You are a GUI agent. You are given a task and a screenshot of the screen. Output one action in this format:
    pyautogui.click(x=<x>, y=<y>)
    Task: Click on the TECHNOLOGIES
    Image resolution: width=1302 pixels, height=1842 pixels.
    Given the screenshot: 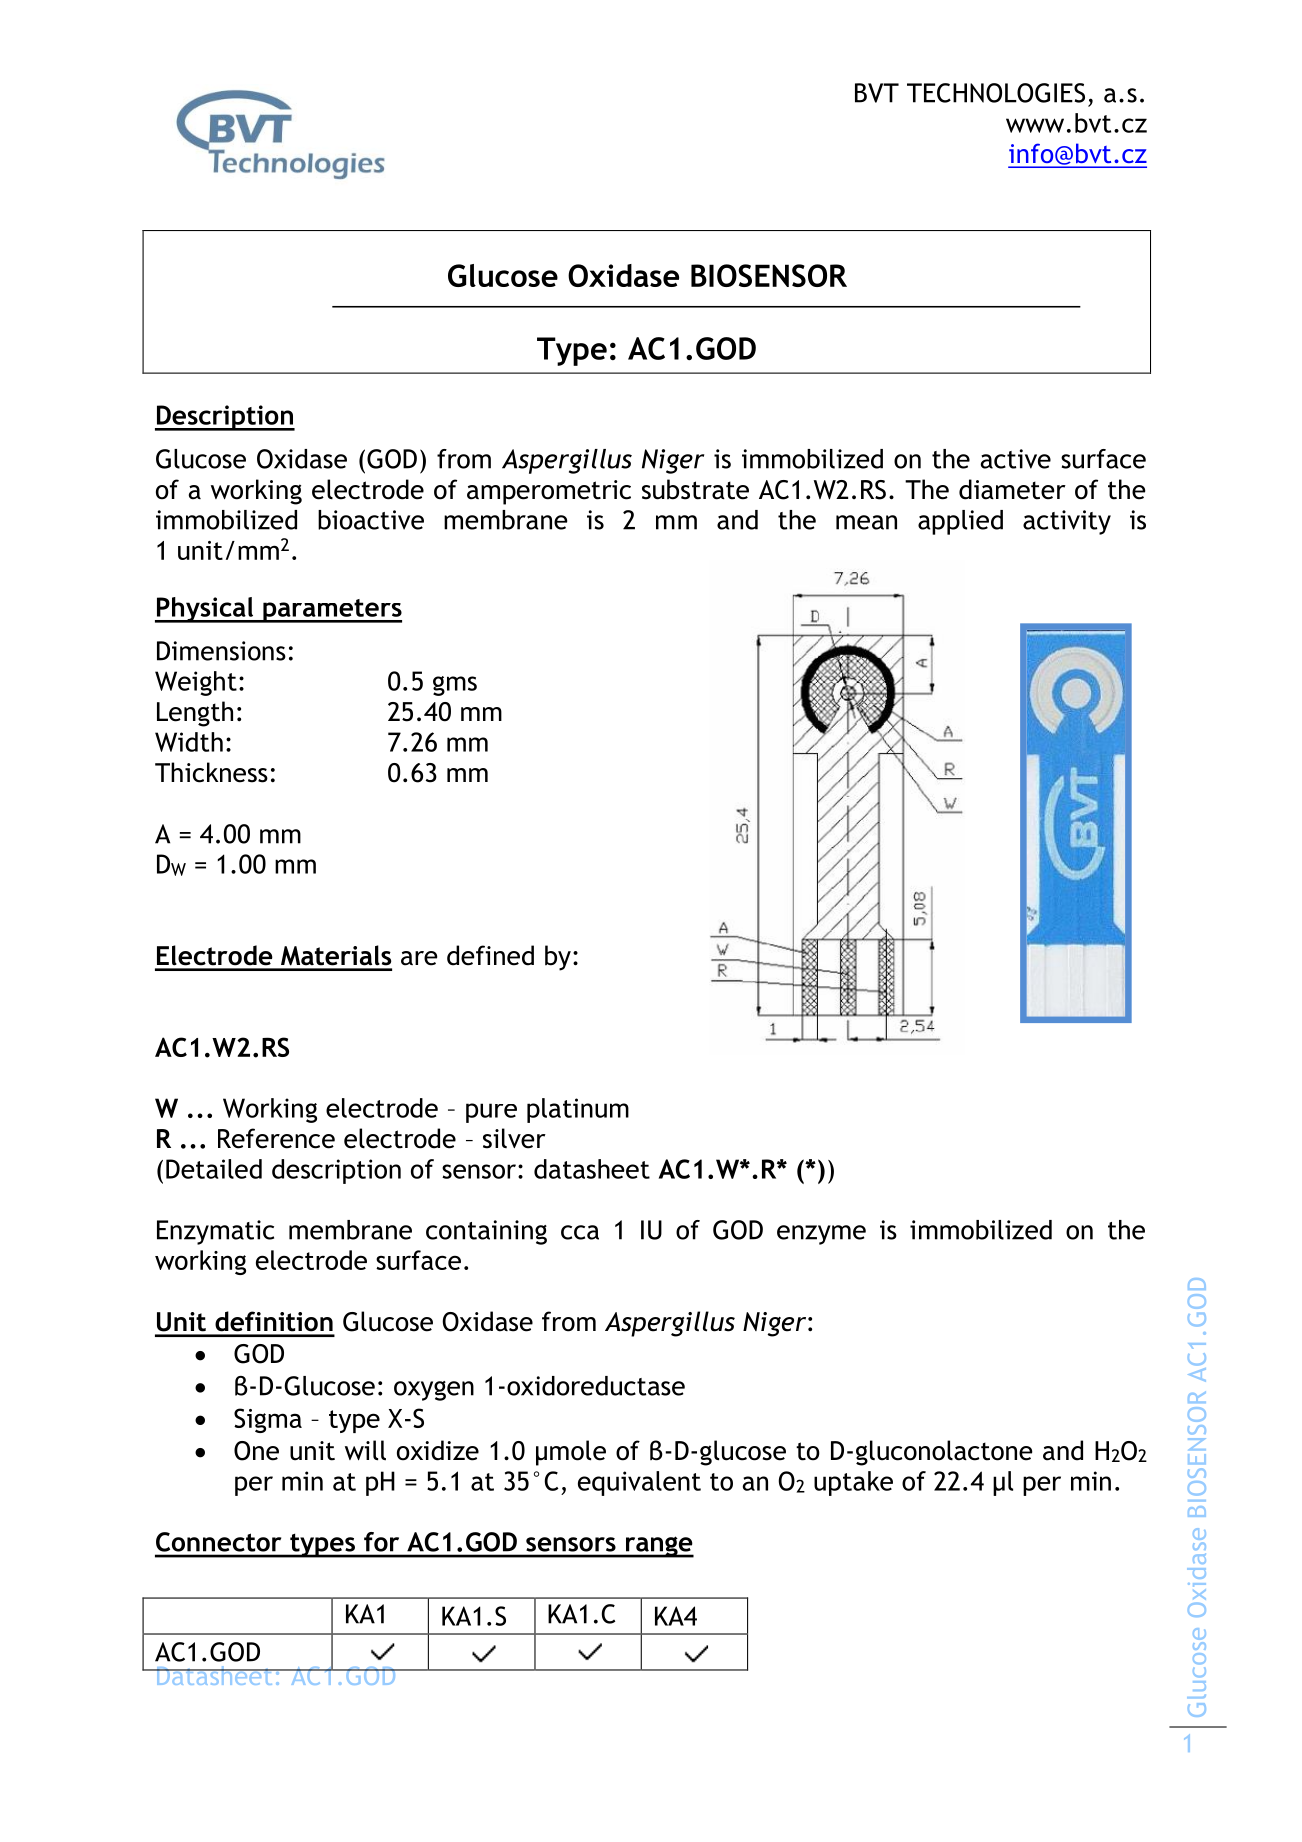 What is the action you would take?
    pyautogui.click(x=996, y=93)
